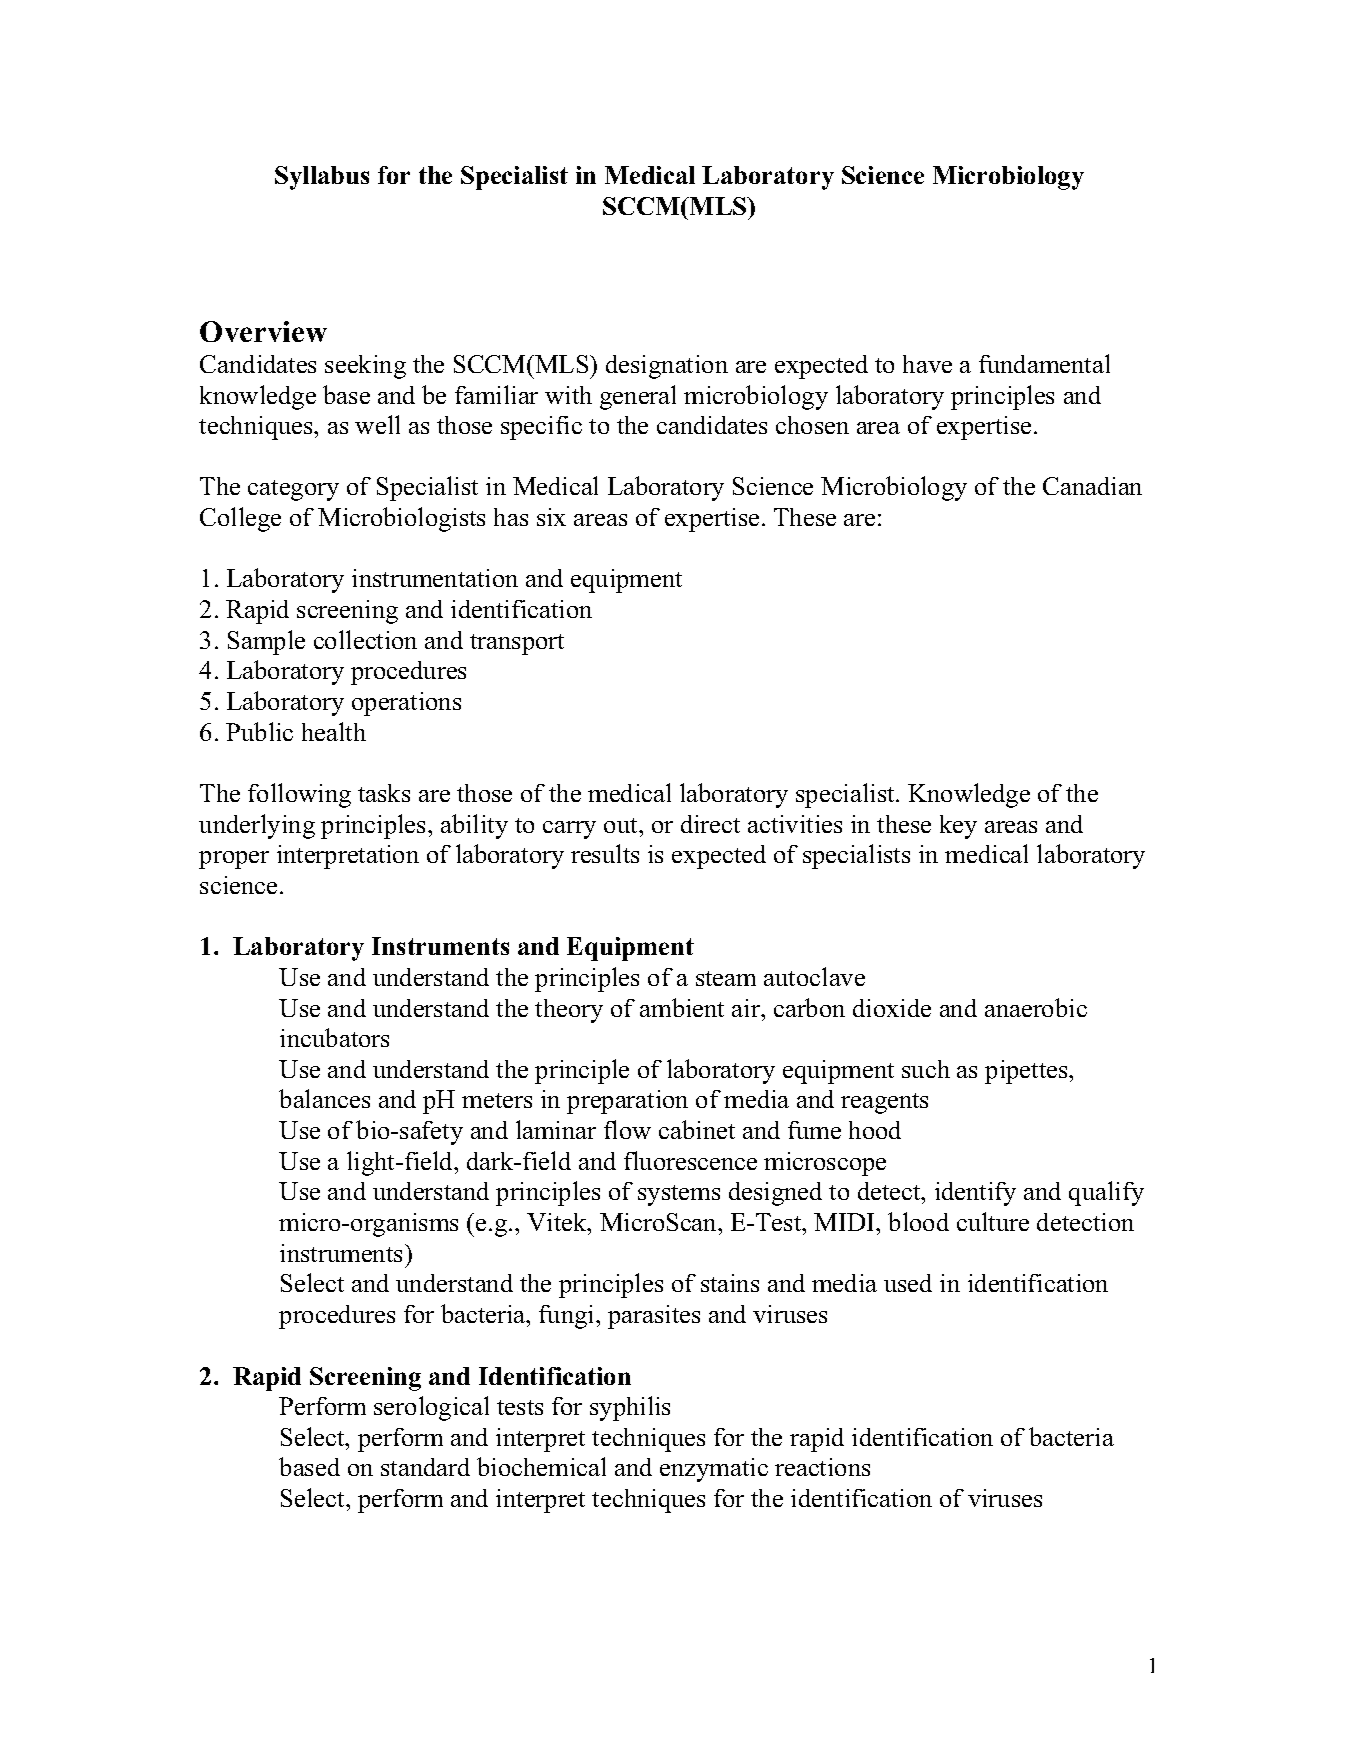  I want to click on ambient, so click(682, 1007).
